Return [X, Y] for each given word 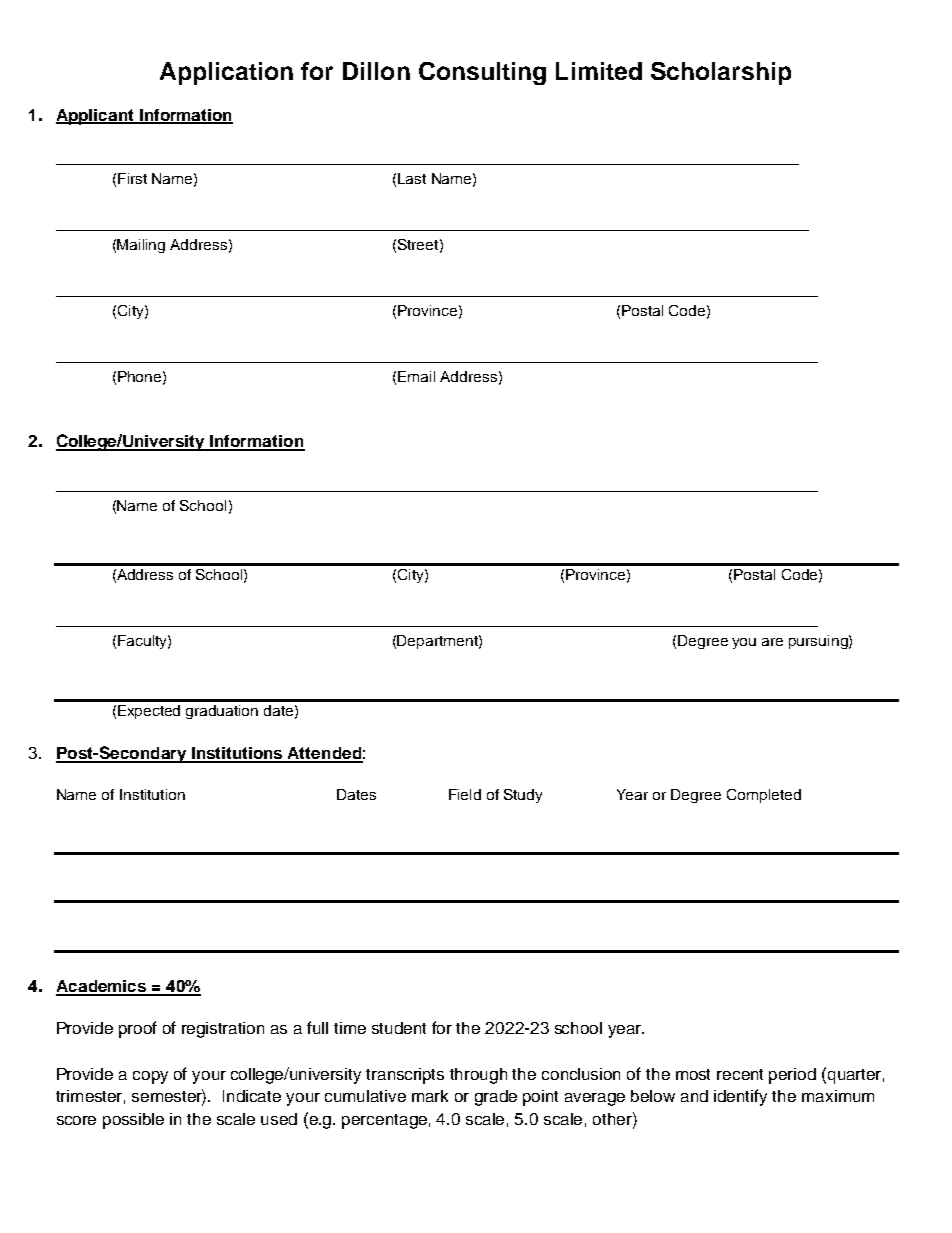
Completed [764, 796]
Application [226, 73]
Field [465, 794]
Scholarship [721, 73]
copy [150, 1077]
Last [412, 178]
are [772, 642]
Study [523, 796]
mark [430, 1096]
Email [416, 376]
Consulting [482, 73]
